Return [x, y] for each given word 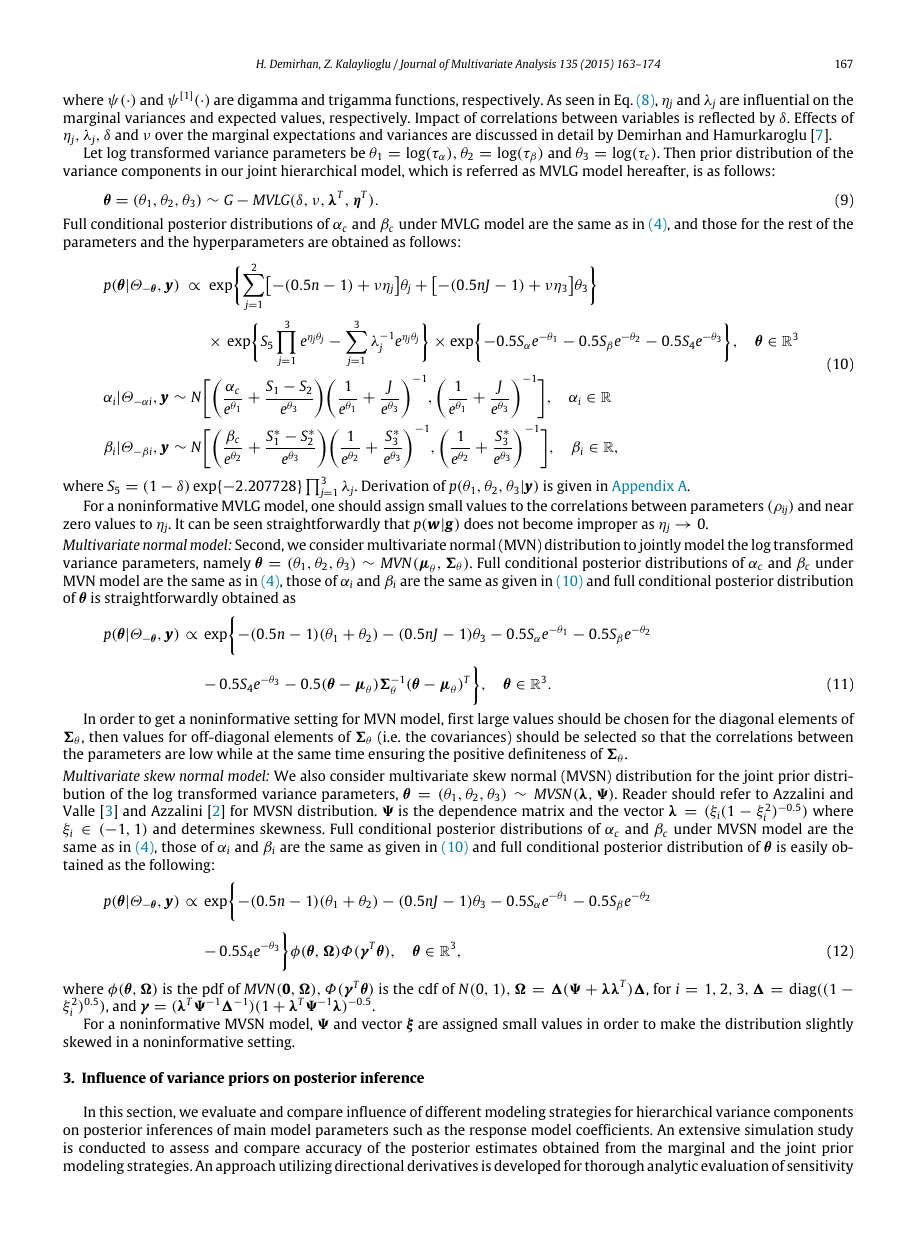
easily [809, 848]
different [453, 1111]
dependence [478, 812]
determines [218, 828]
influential [776, 99]
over [169, 136]
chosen [646, 718]
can [199, 525]
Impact [437, 119]
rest [800, 224]
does [478, 523]
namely [227, 564]
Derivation [395, 485]
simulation [779, 1129]
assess [189, 1149]
